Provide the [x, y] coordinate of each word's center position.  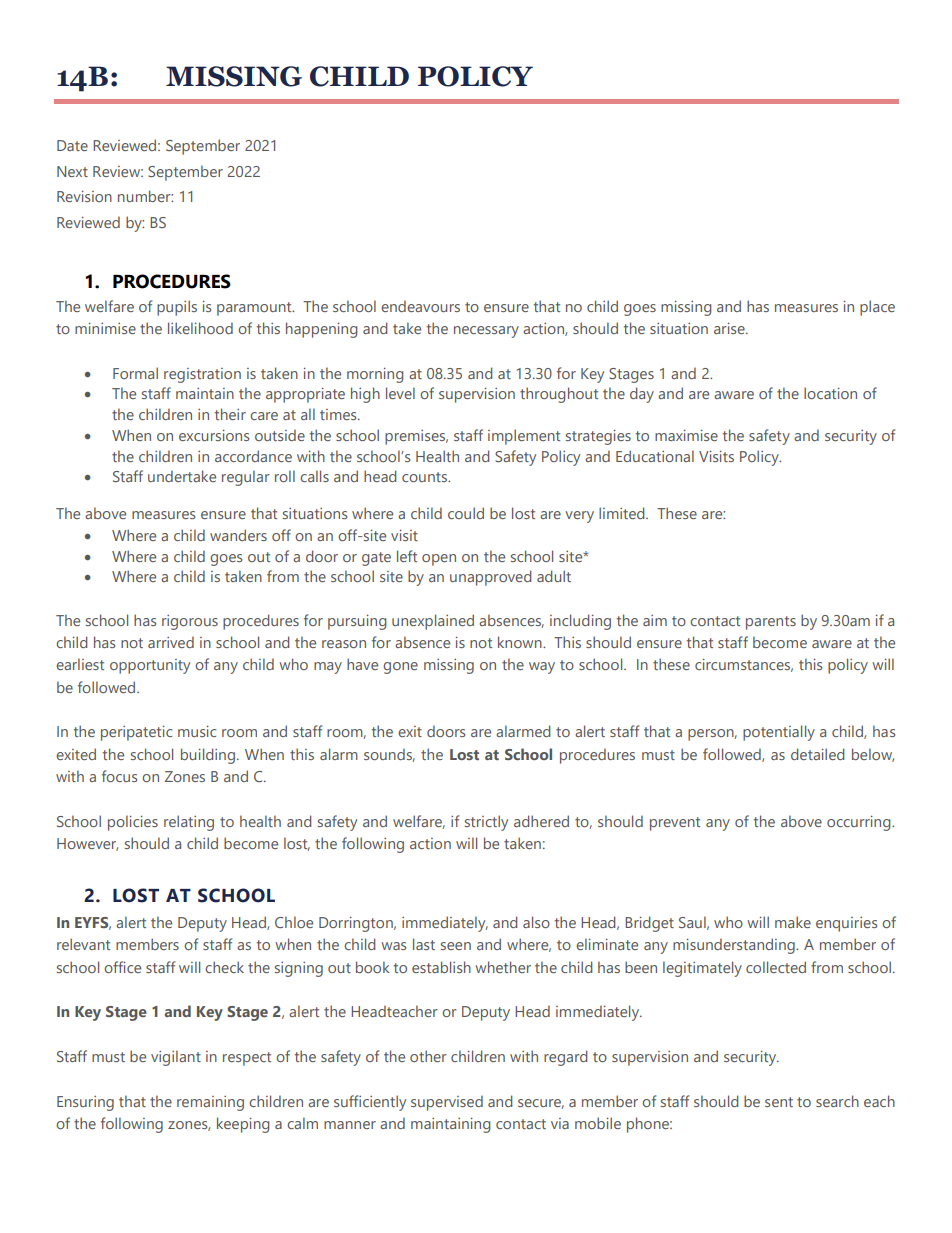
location [830, 393]
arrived [171, 642]
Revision [84, 196]
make [793, 922]
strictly [486, 823]
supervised [447, 1103]
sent [779, 1102]
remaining [210, 1103]
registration [202, 375]
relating [189, 823]
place [877, 308]
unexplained [433, 622]
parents [771, 623]
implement [524, 437]
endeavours [420, 306]
